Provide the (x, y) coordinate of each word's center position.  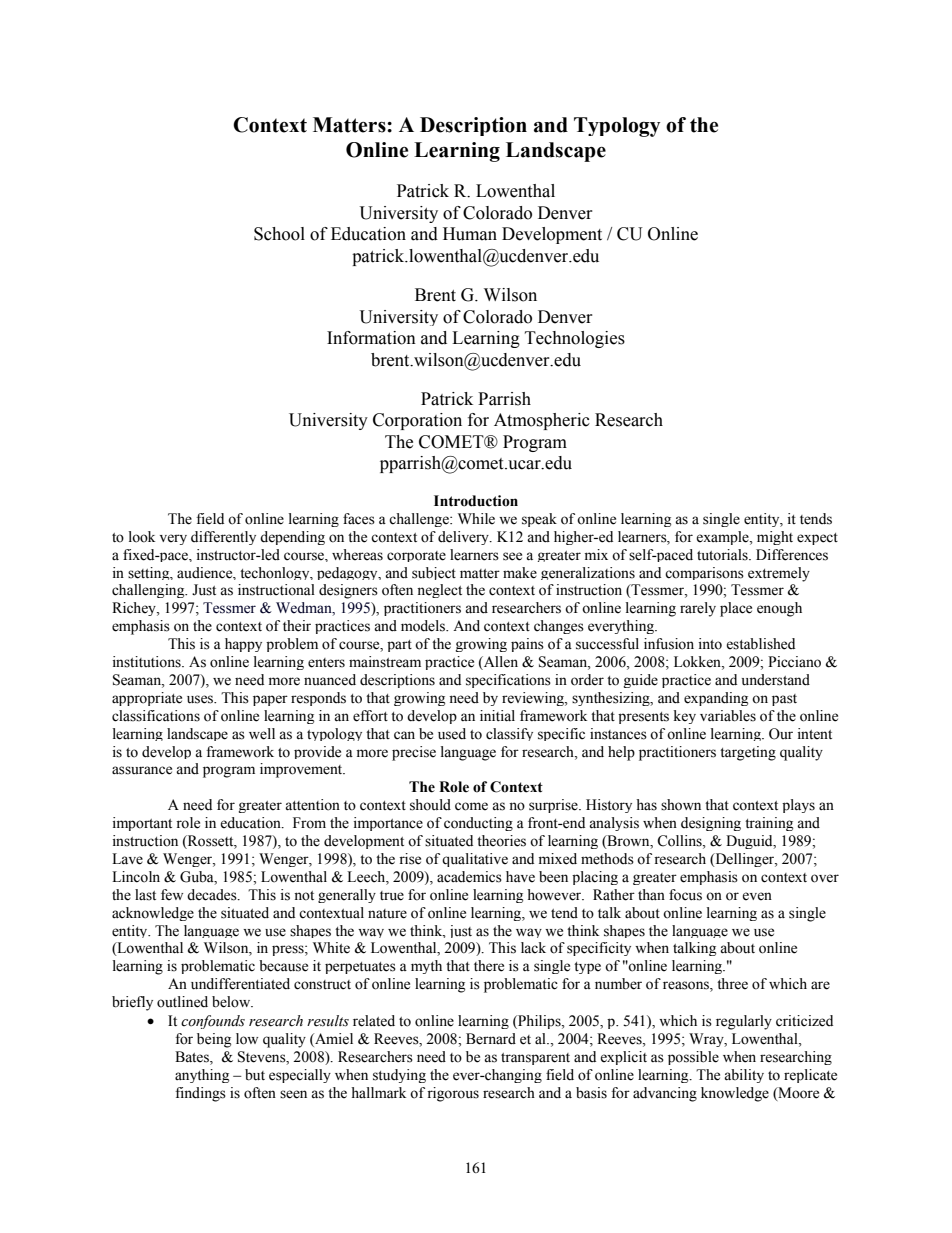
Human (470, 234)
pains (527, 645)
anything (202, 1076)
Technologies (575, 339)
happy (243, 645)
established (760, 644)
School (279, 234)
